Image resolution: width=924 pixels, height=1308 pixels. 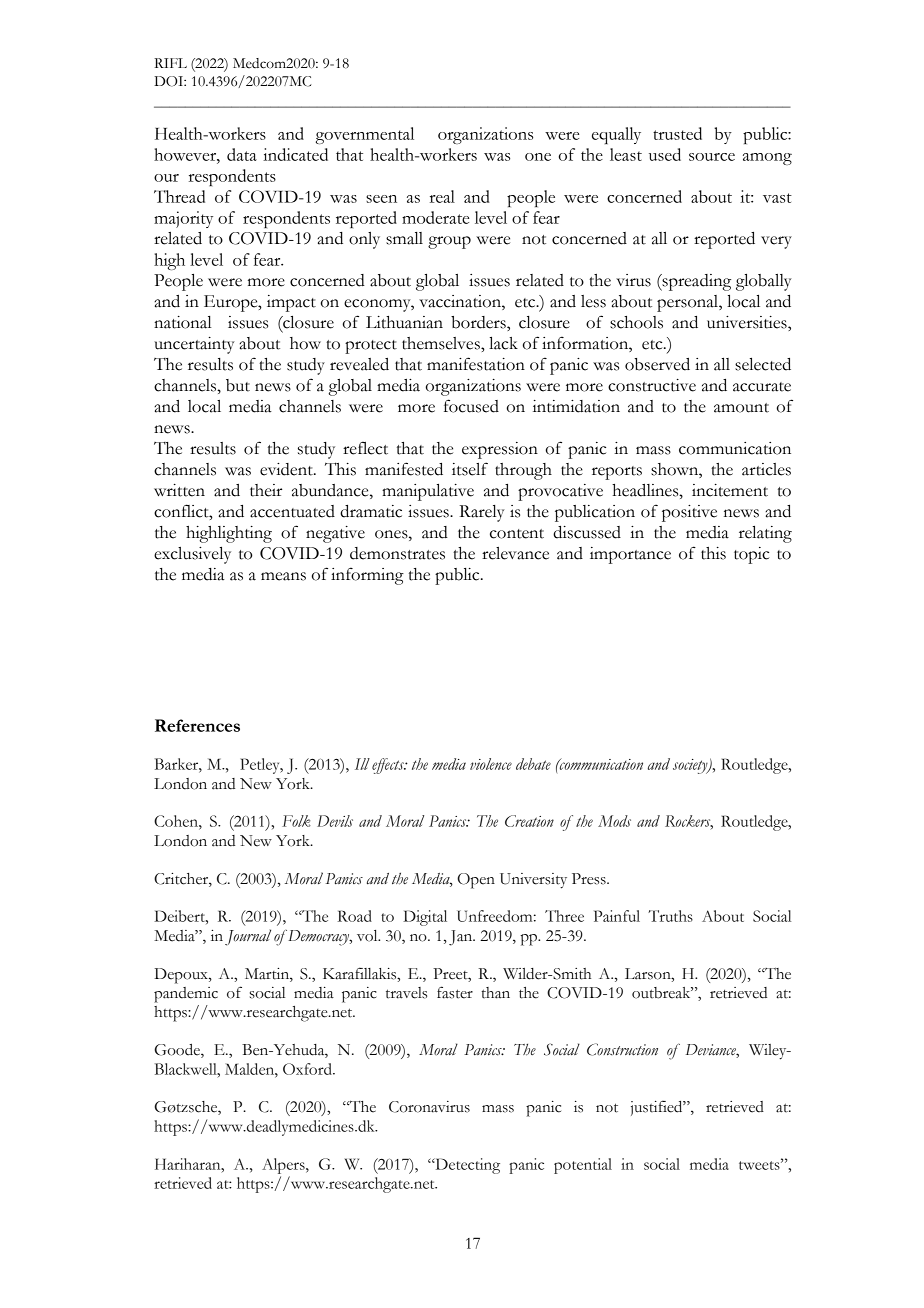 I want to click on potential, so click(x=583, y=1166).
